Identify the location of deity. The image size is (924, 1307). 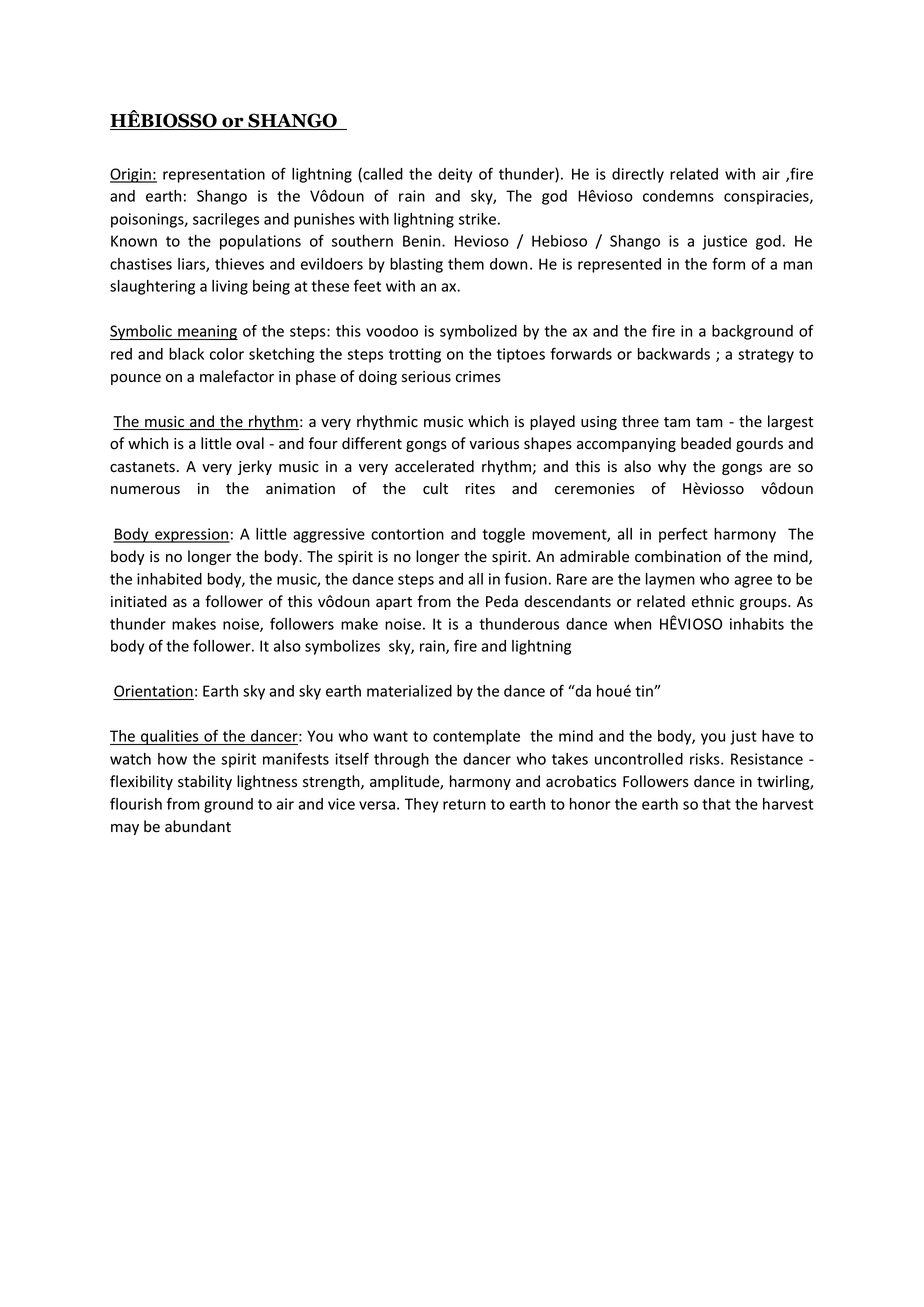
(455, 175).
